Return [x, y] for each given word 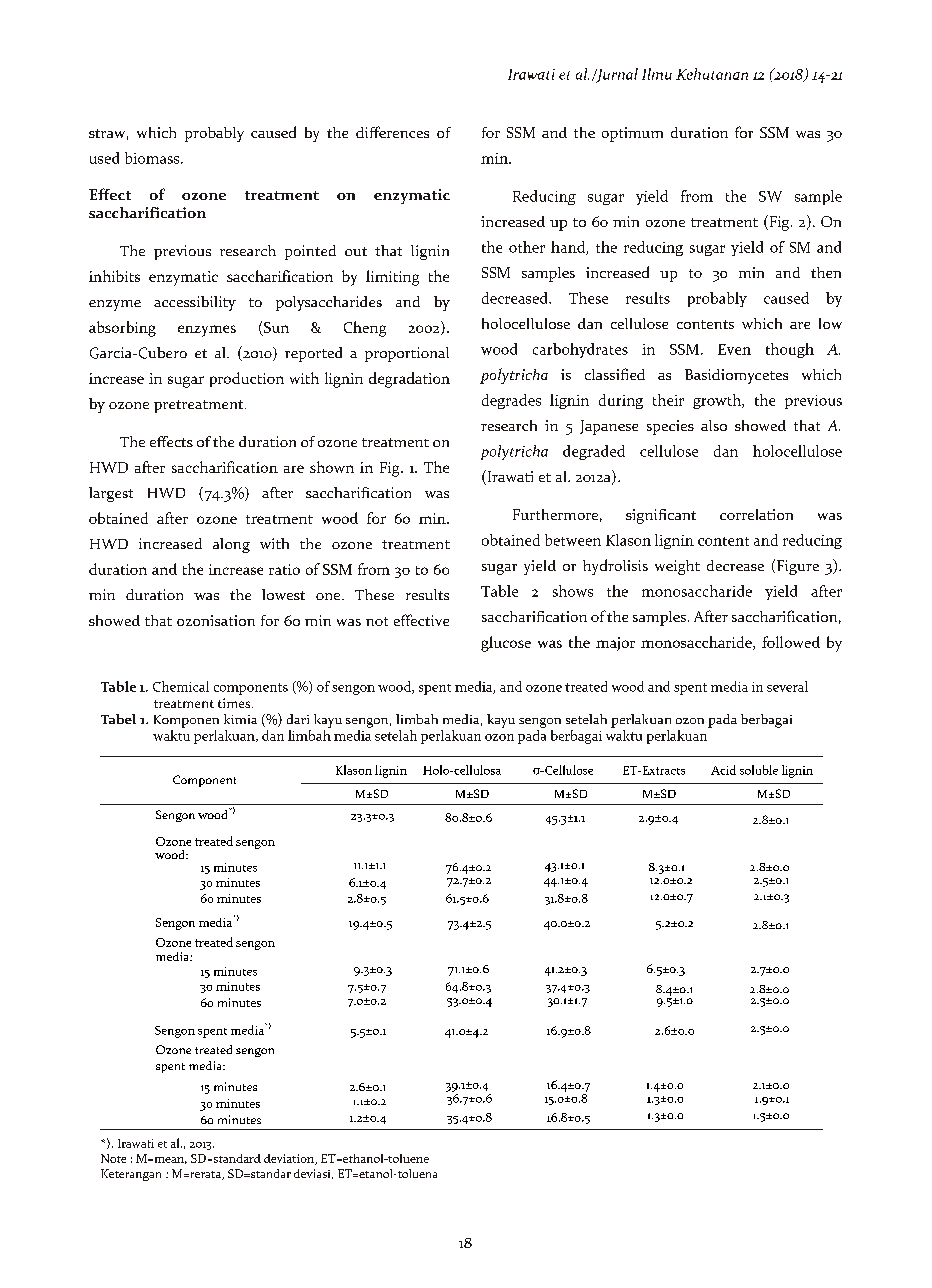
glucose [506, 644]
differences [392, 132]
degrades [511, 401]
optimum [632, 134]
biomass [153, 158]
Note [113, 1158]
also [714, 425]
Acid [723, 770]
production [247, 379]
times [235, 703]
